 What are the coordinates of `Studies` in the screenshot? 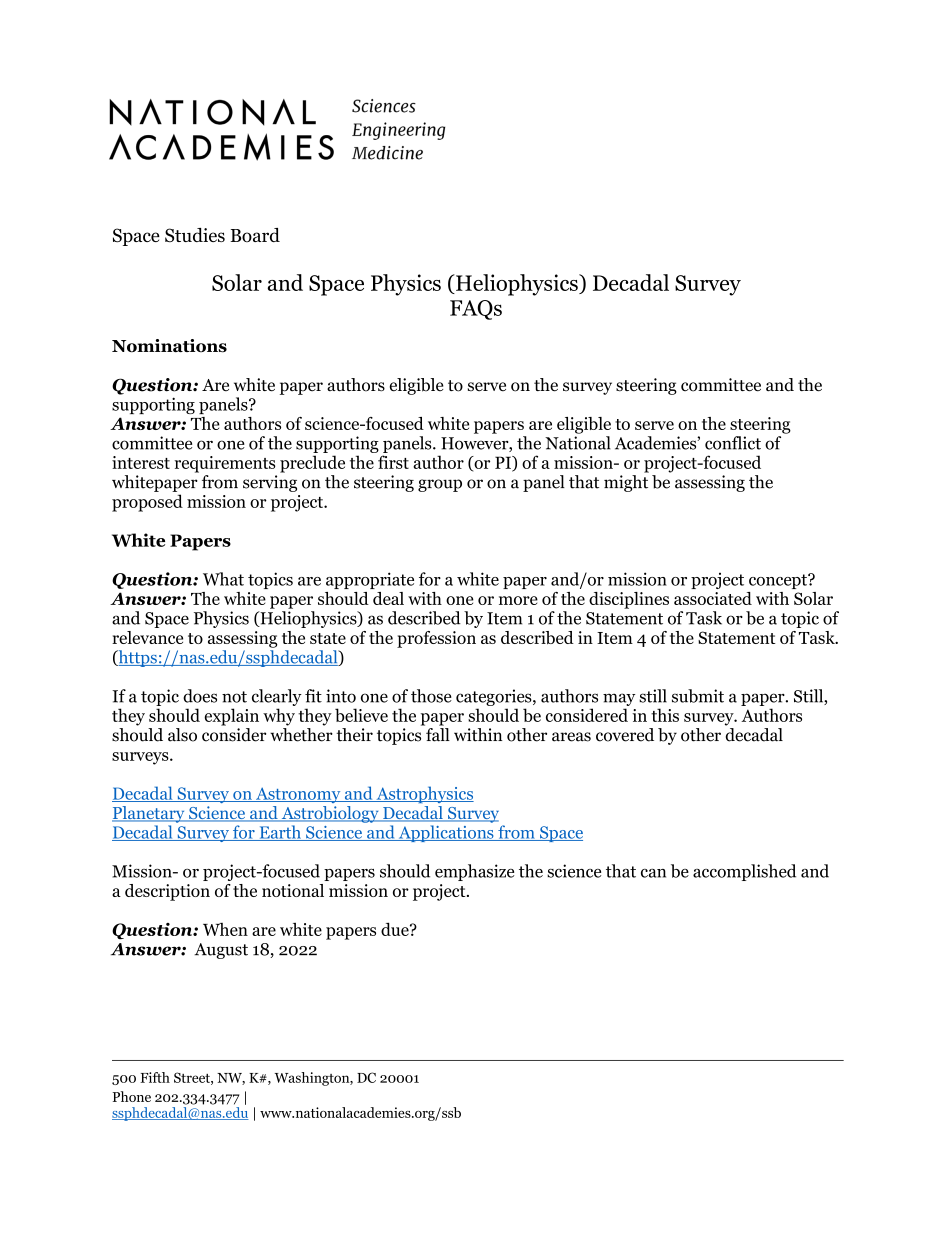 It's located at (195, 235).
